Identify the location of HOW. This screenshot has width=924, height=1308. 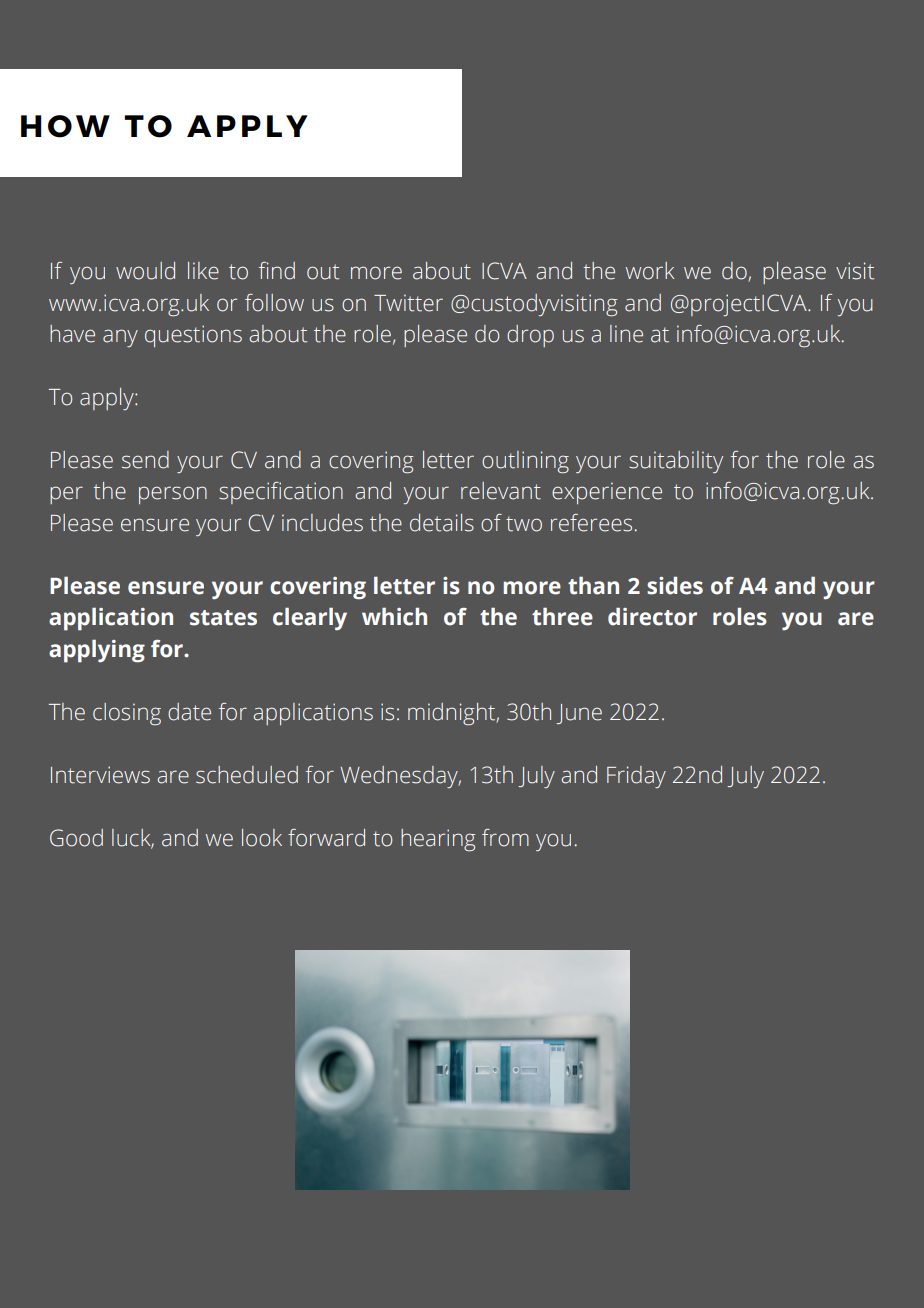
(65, 126).
